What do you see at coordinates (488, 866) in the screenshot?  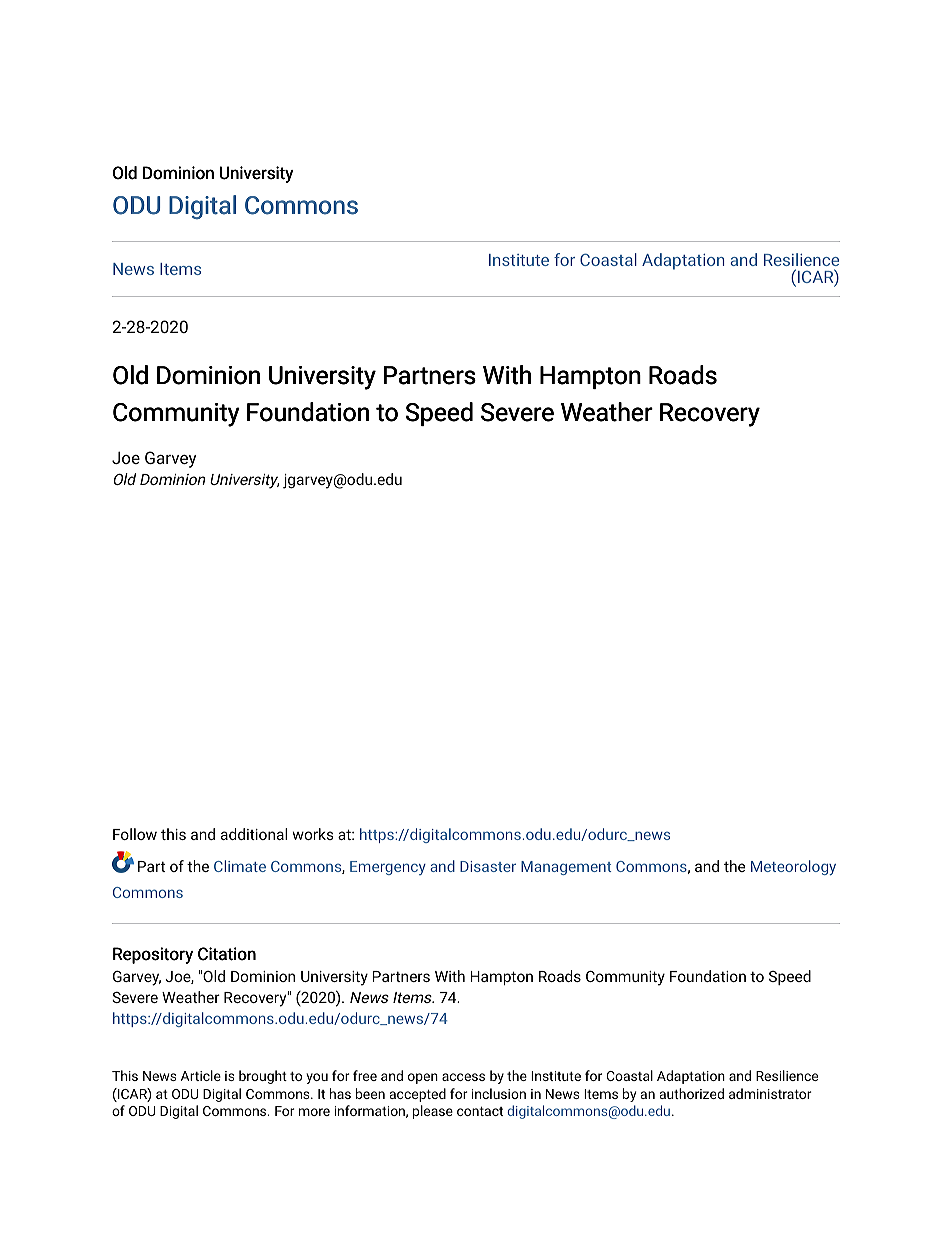 I see `Disaster` at bounding box center [488, 866].
